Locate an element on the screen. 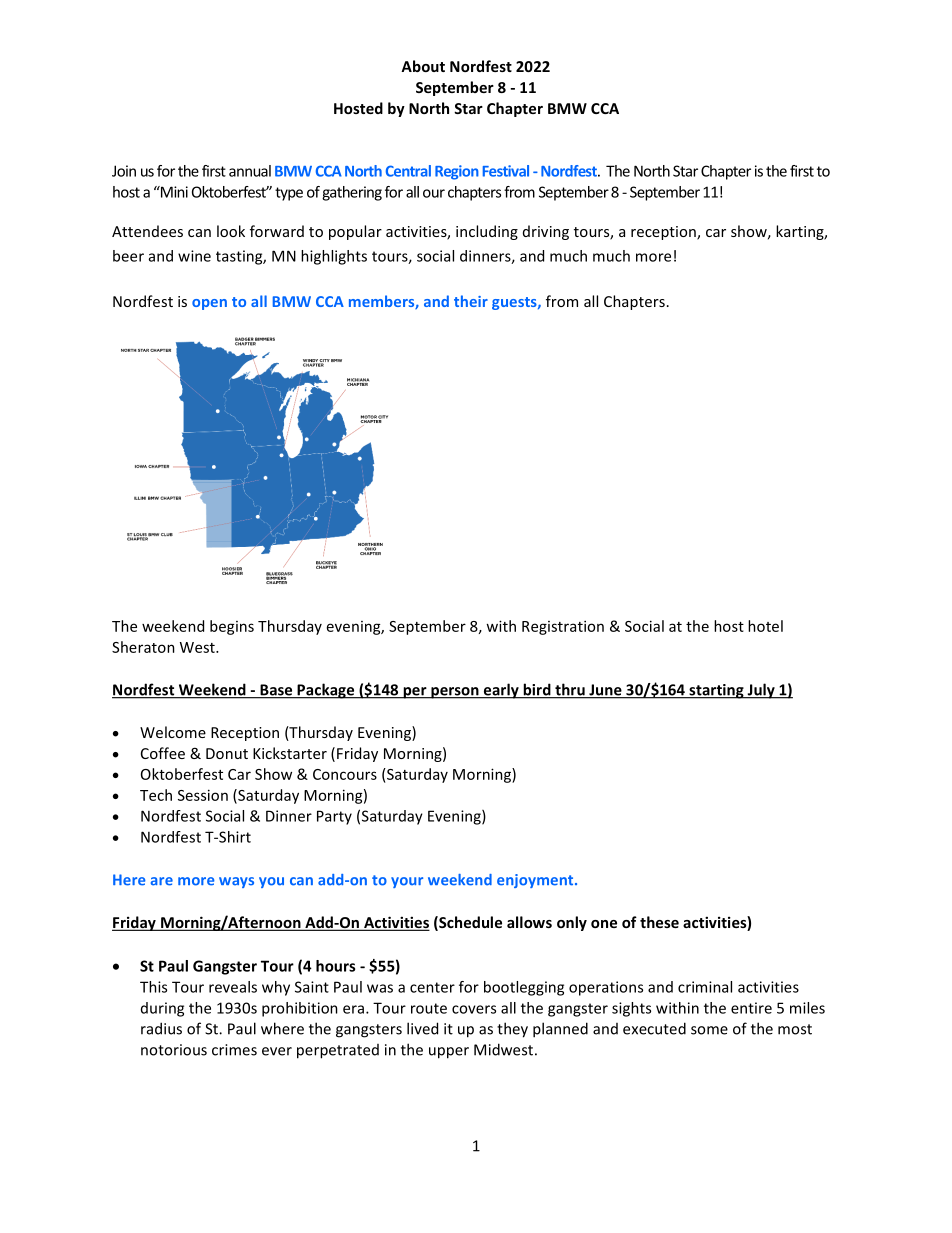 This screenshot has width=952, height=1233. open is located at coordinates (209, 304).
